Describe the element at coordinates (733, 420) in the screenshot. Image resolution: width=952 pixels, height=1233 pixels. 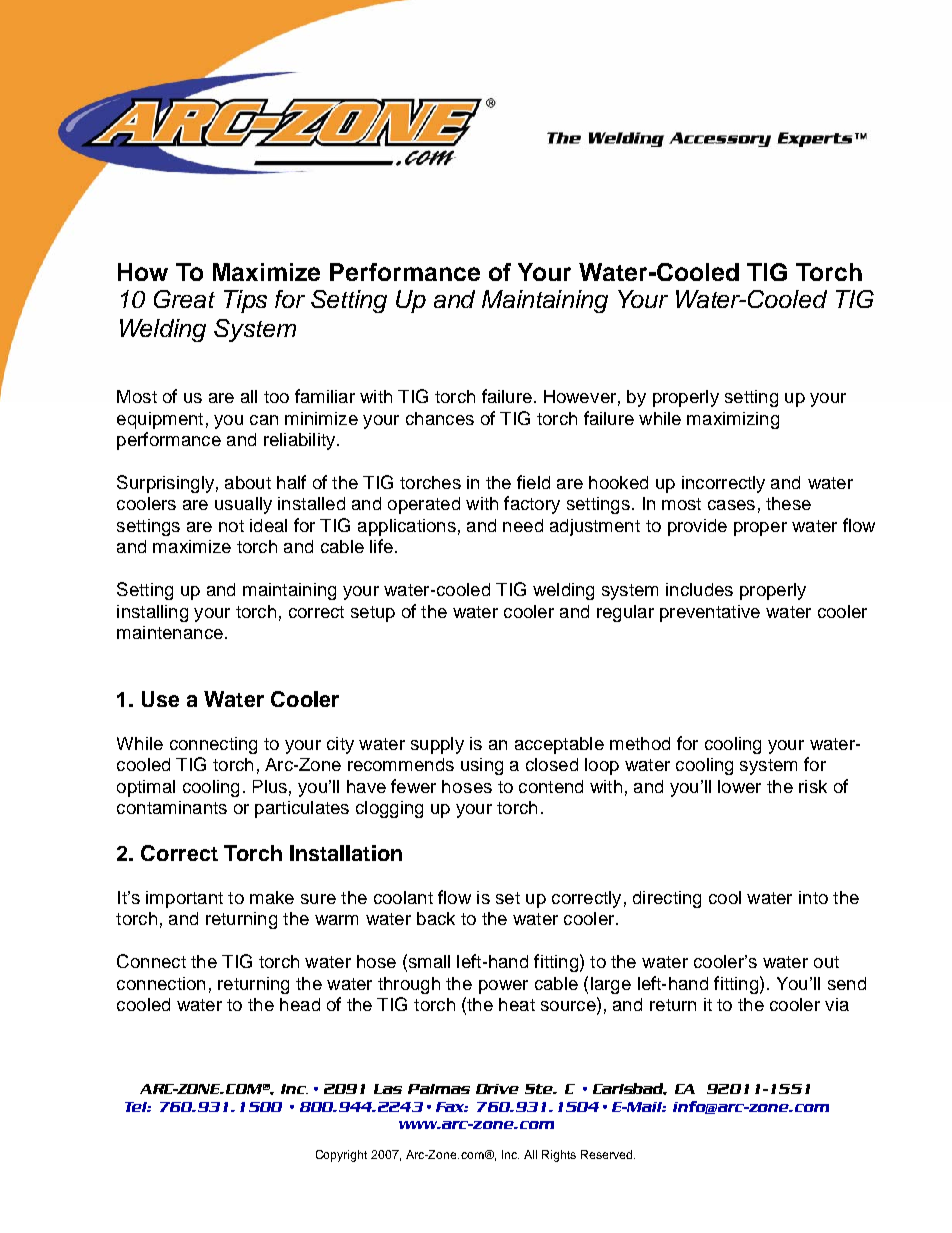
I see `maximizing` at that location.
